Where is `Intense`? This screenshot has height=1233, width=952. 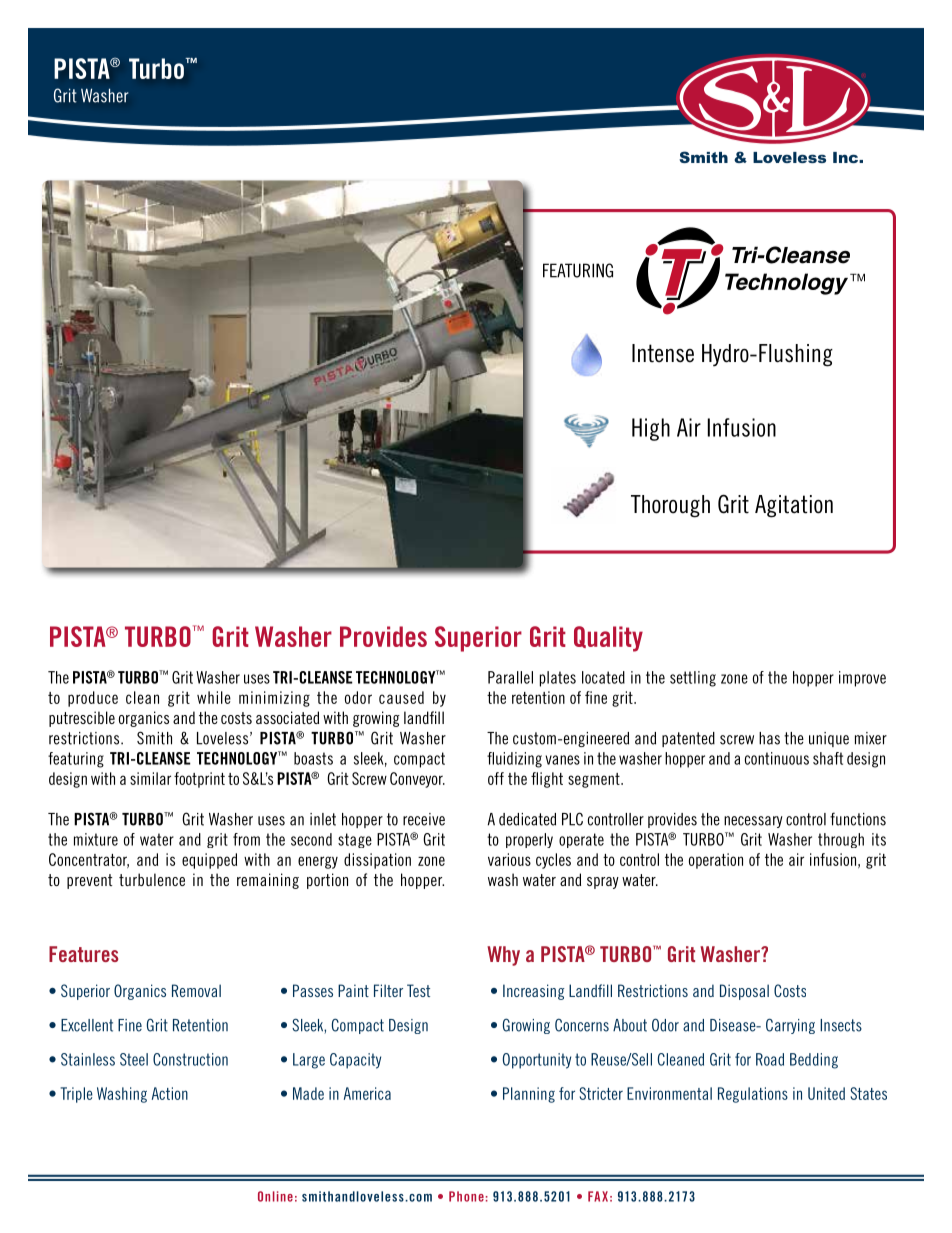 Intense is located at coordinates (663, 353).
